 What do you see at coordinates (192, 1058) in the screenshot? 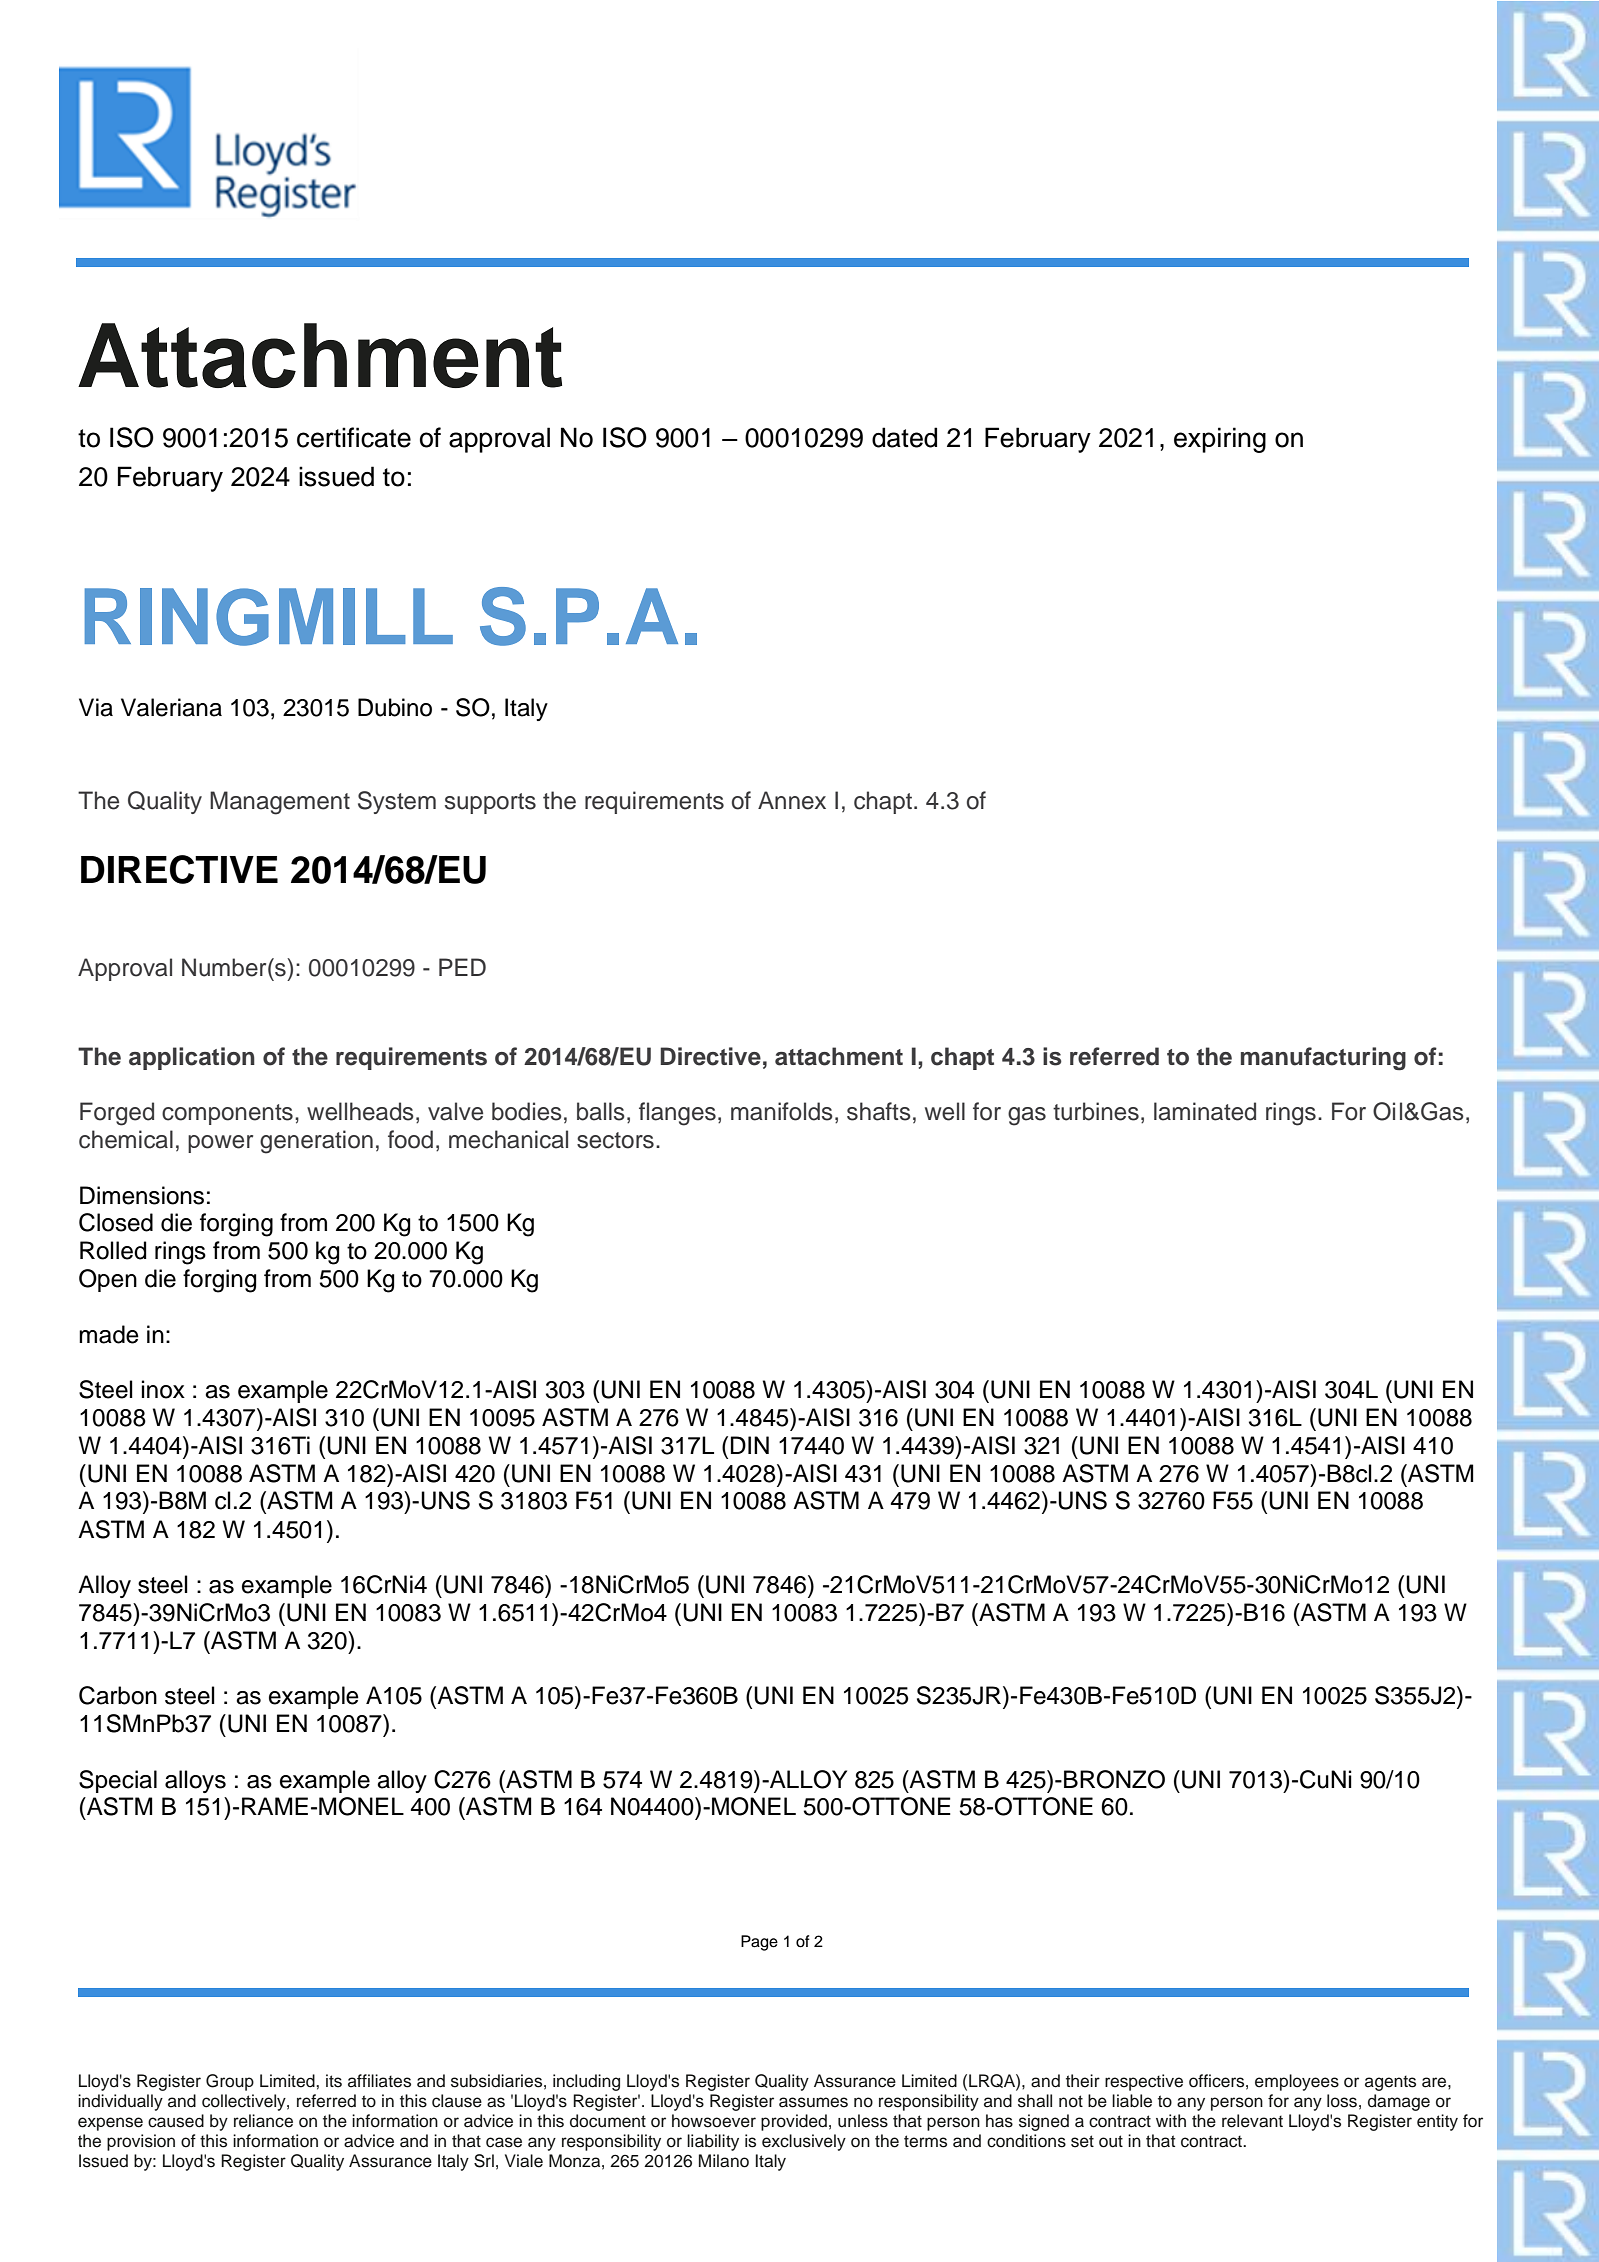
I see `application` at bounding box center [192, 1058].
